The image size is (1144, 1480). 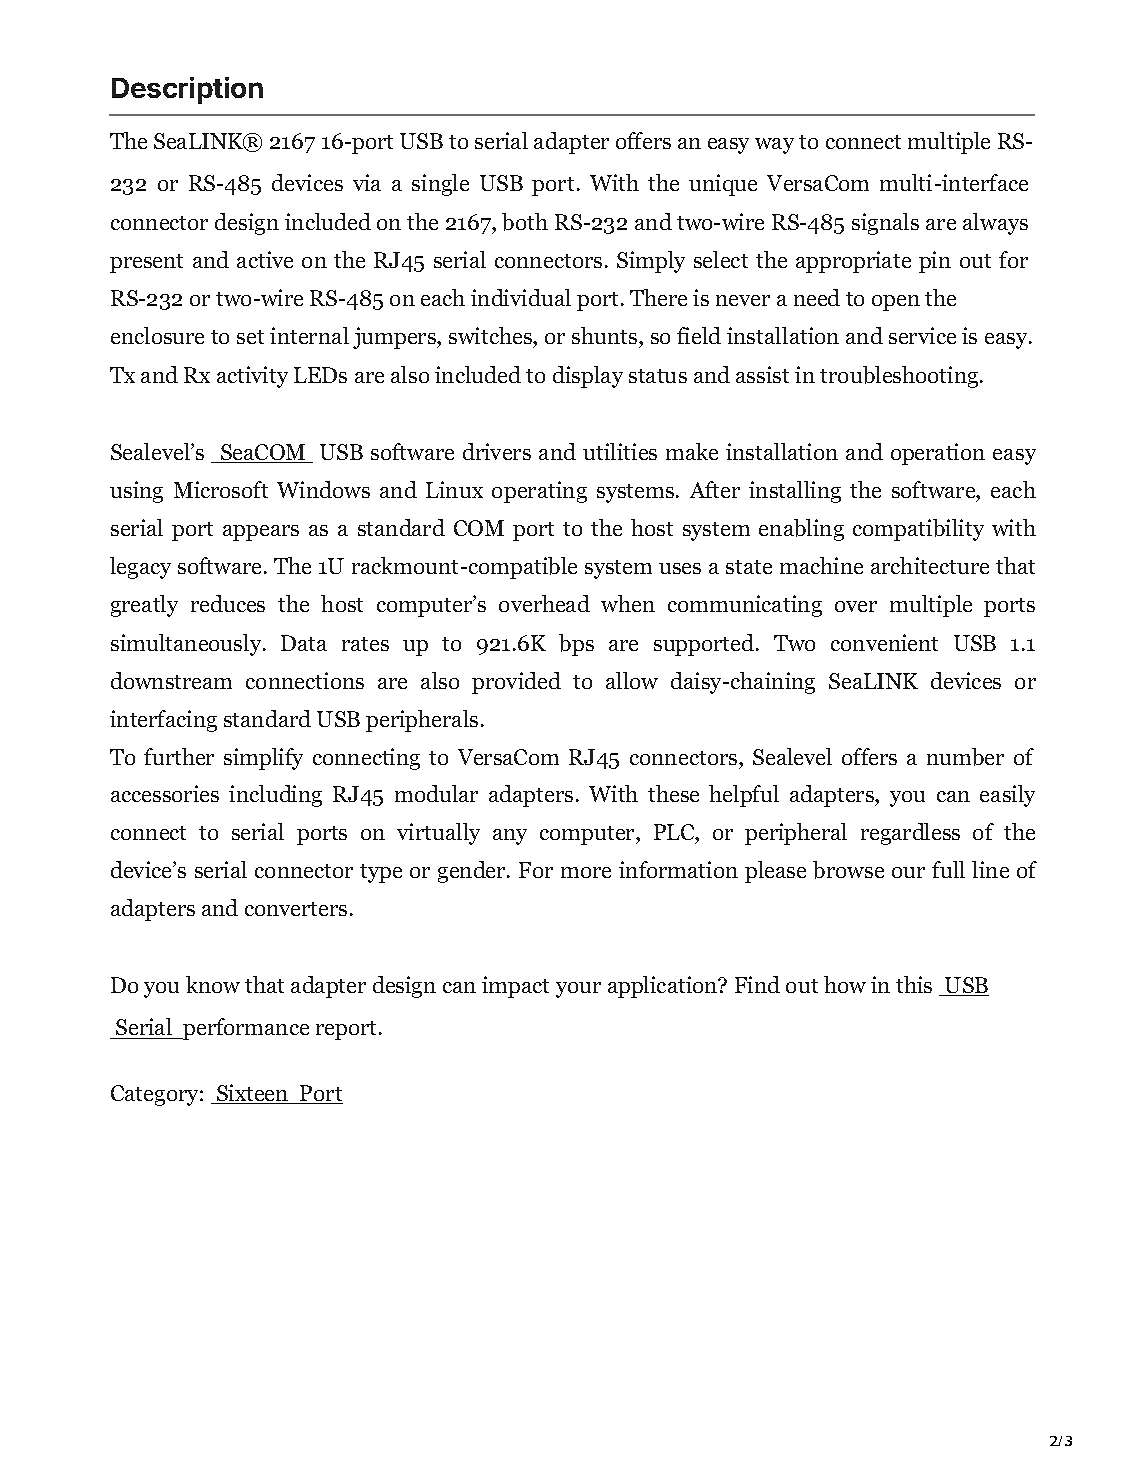 What do you see at coordinates (187, 90) in the screenshot?
I see `Description` at bounding box center [187, 90].
